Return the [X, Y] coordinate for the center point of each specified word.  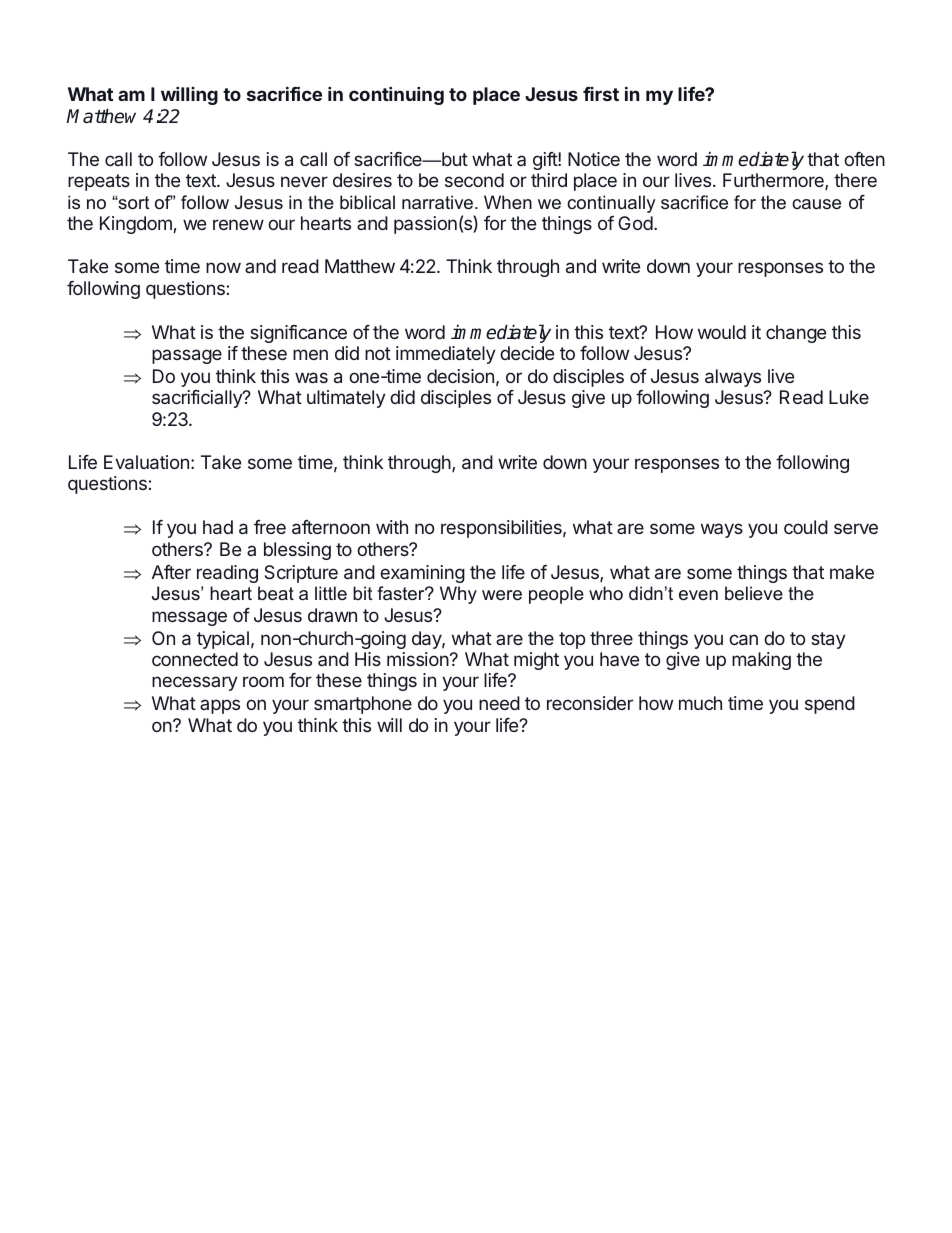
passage [187, 356]
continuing [396, 96]
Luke [849, 397]
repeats [99, 182]
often [864, 159]
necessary [195, 683]
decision [460, 376]
